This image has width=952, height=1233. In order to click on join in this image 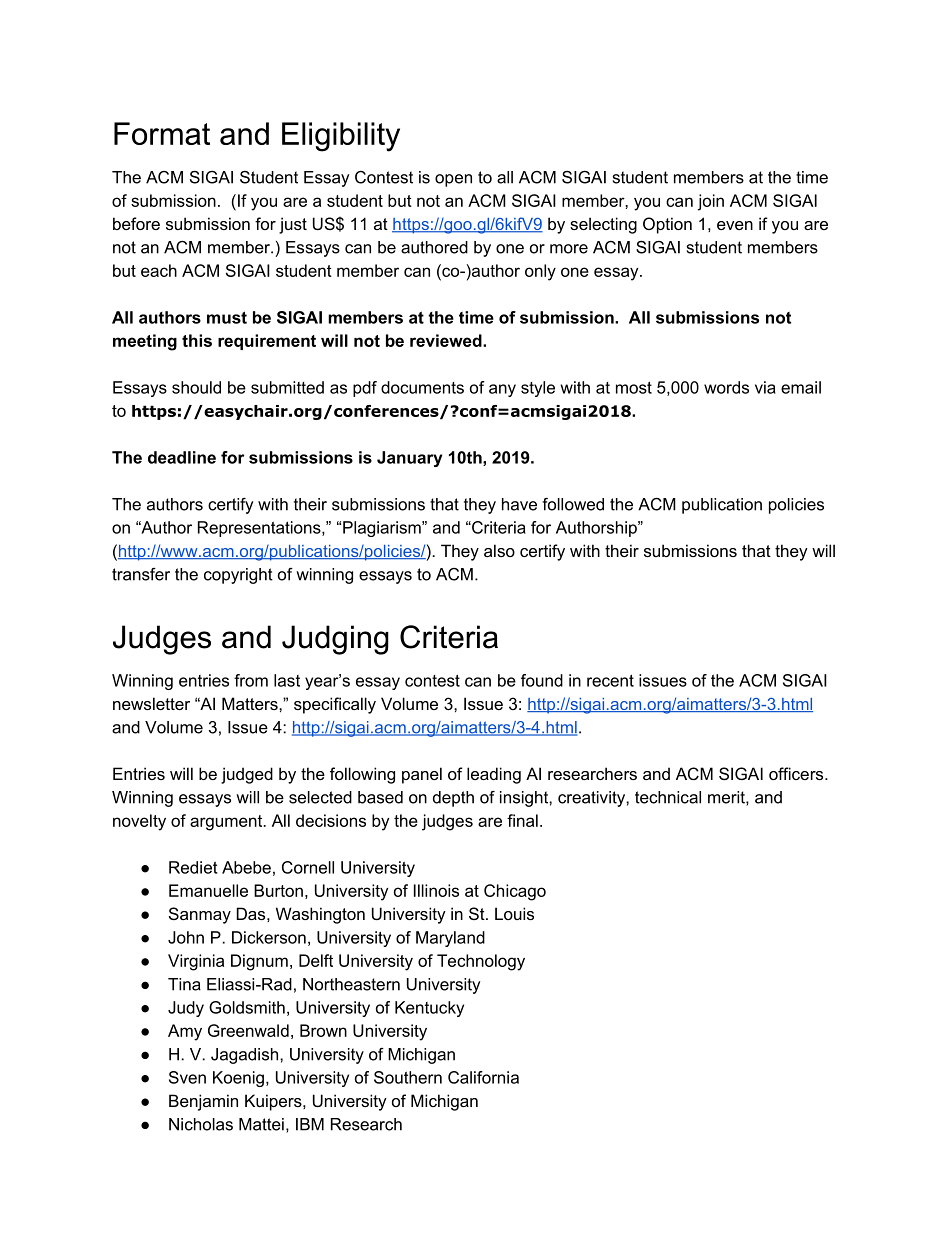, I will do `click(711, 202)`.
